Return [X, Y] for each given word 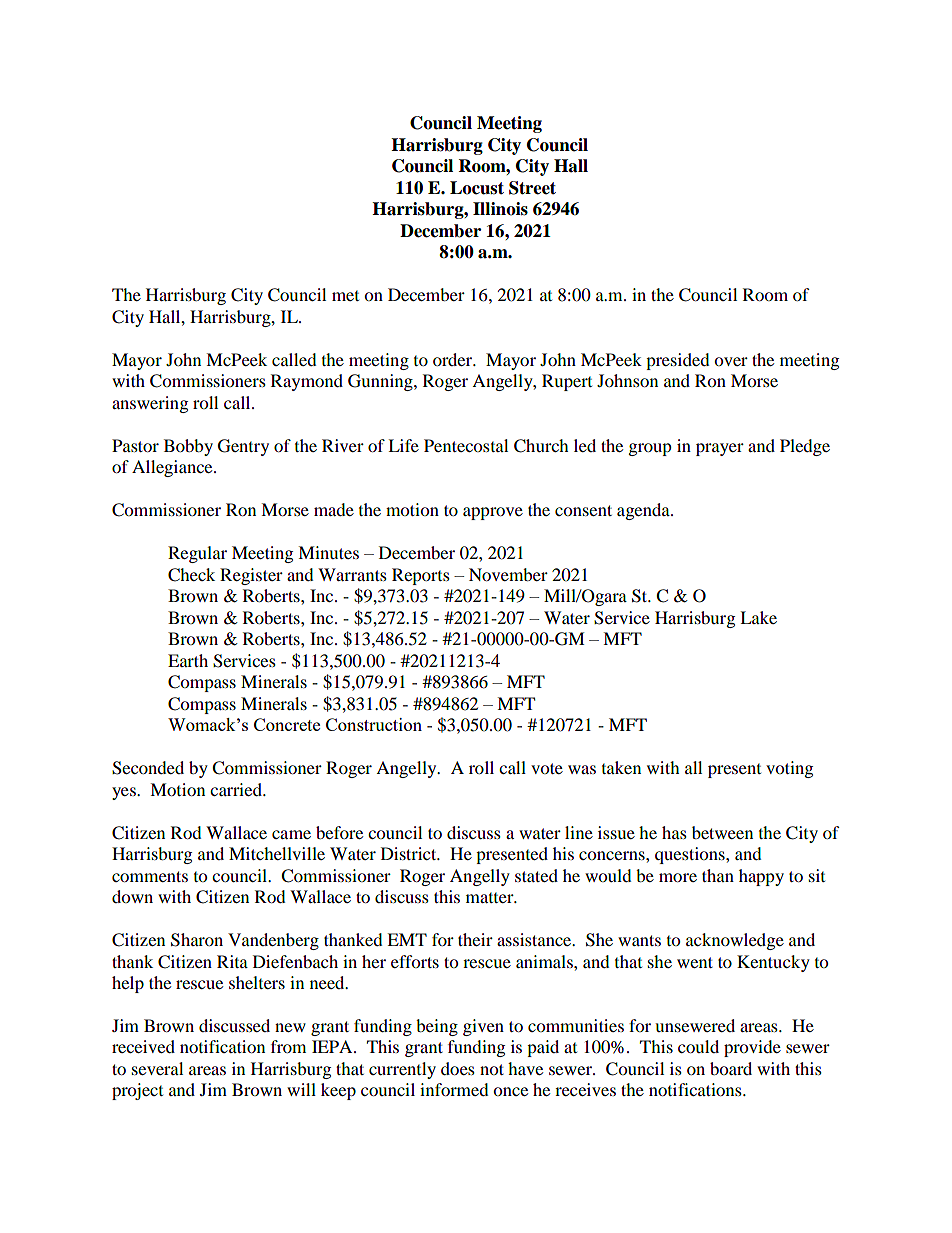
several [157, 1068]
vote [547, 768]
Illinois [500, 209]
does [458, 1068]
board [731, 1068]
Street [532, 188]
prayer [720, 449]
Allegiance [173, 468]
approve [493, 513]
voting [789, 769]
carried [237, 789]
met [345, 296]
